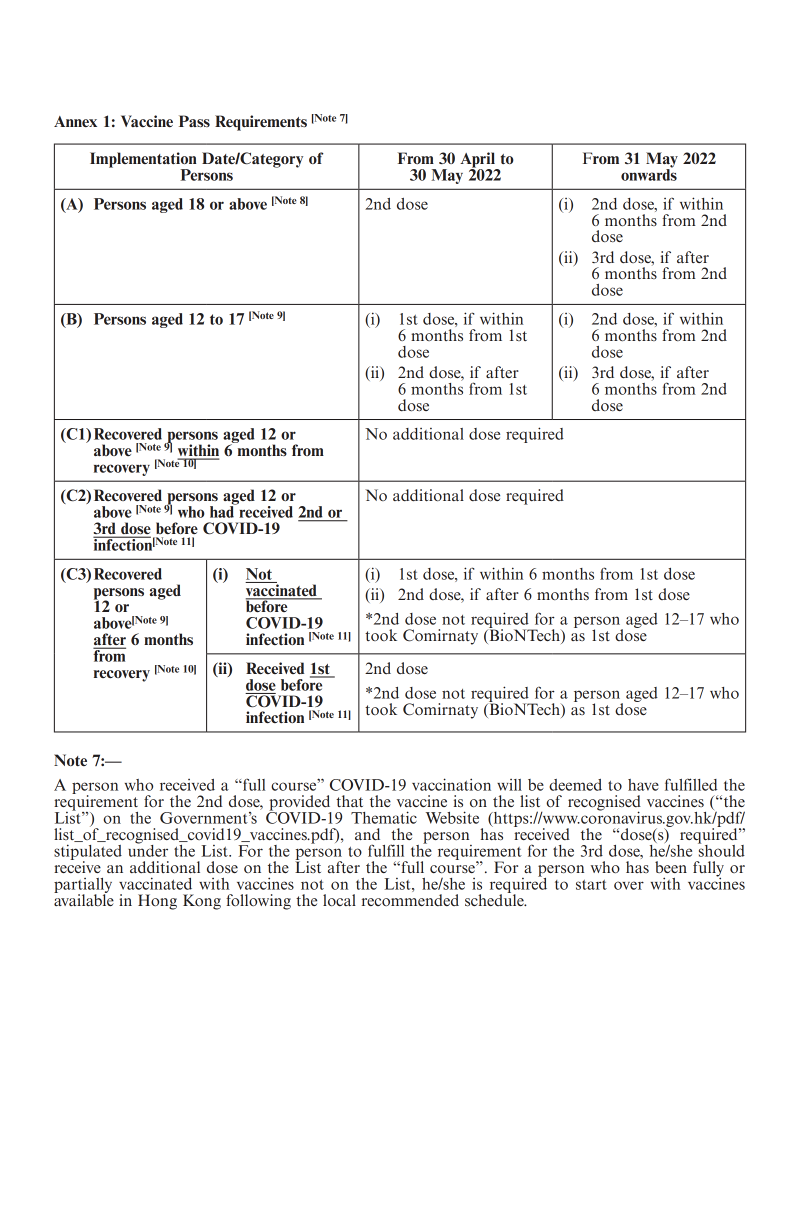  What do you see at coordinates (223, 511) in the screenshot?
I see `had` at bounding box center [223, 511].
